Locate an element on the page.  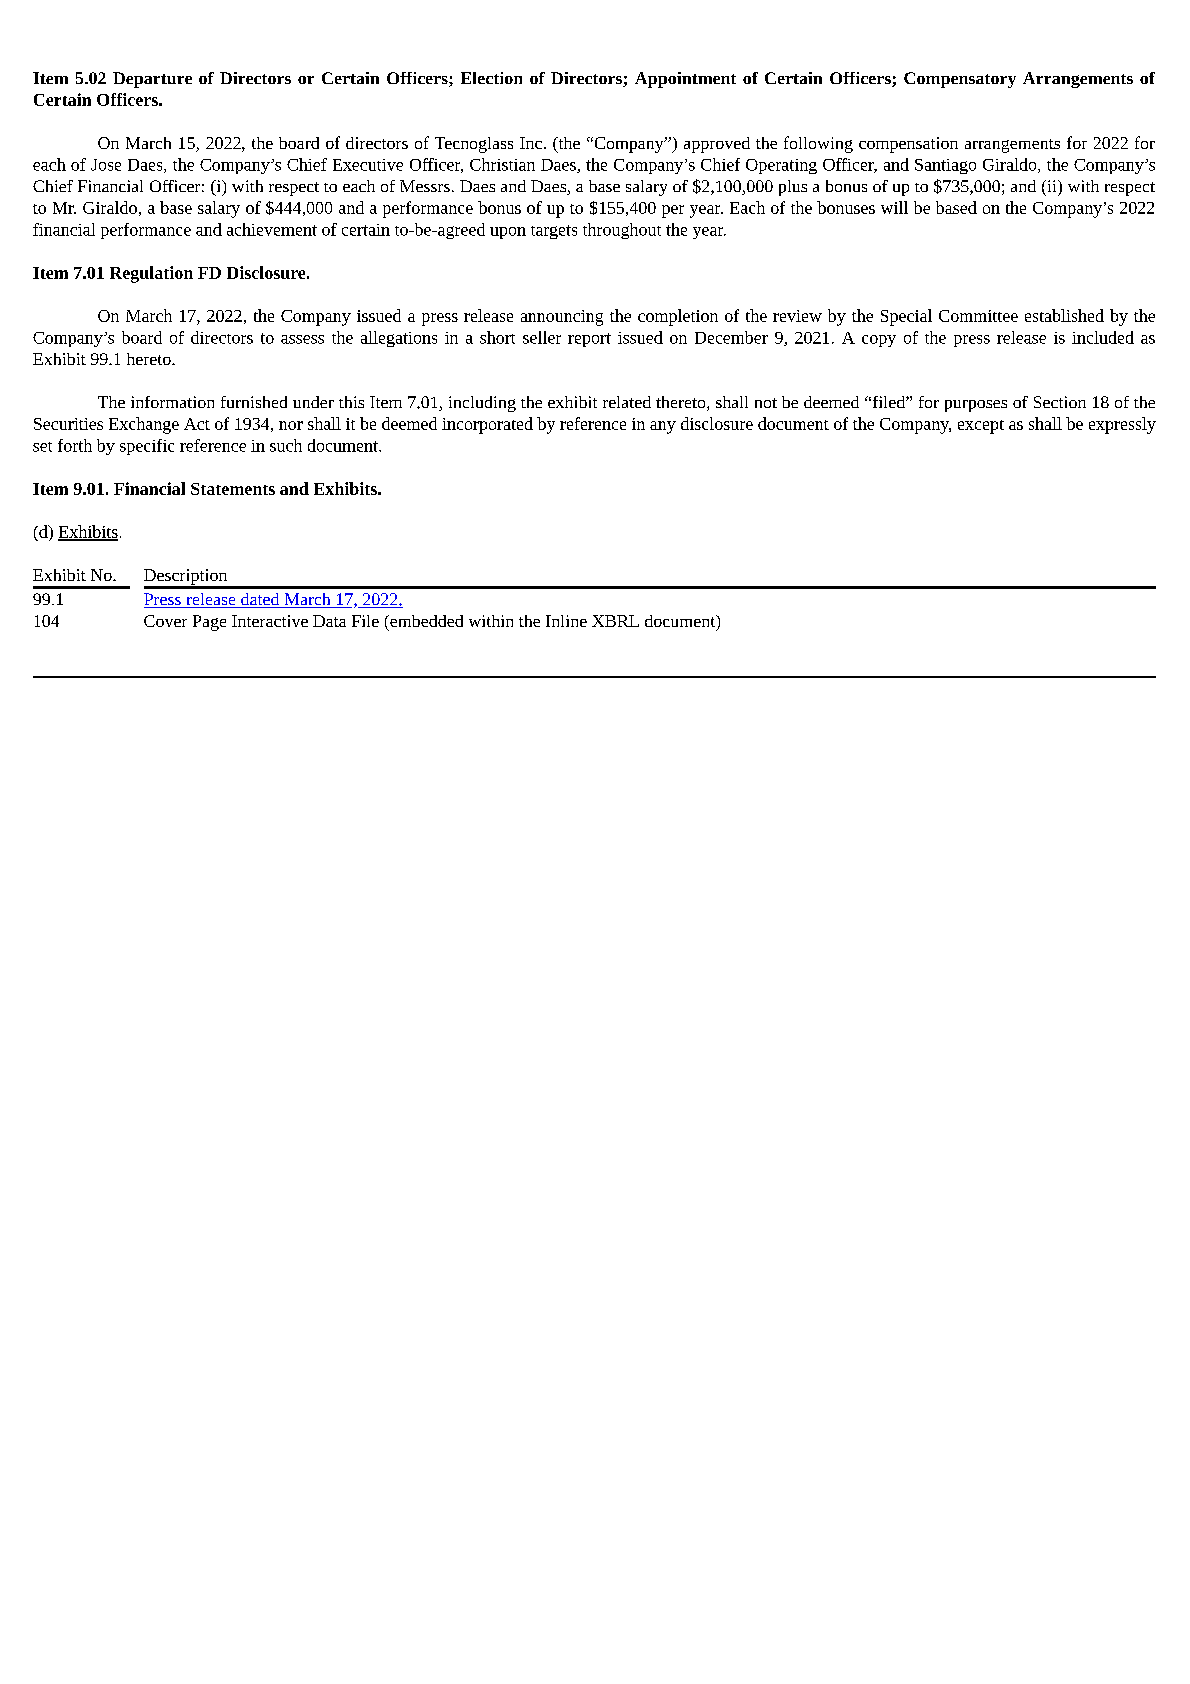
Departure is located at coordinates (152, 80).
